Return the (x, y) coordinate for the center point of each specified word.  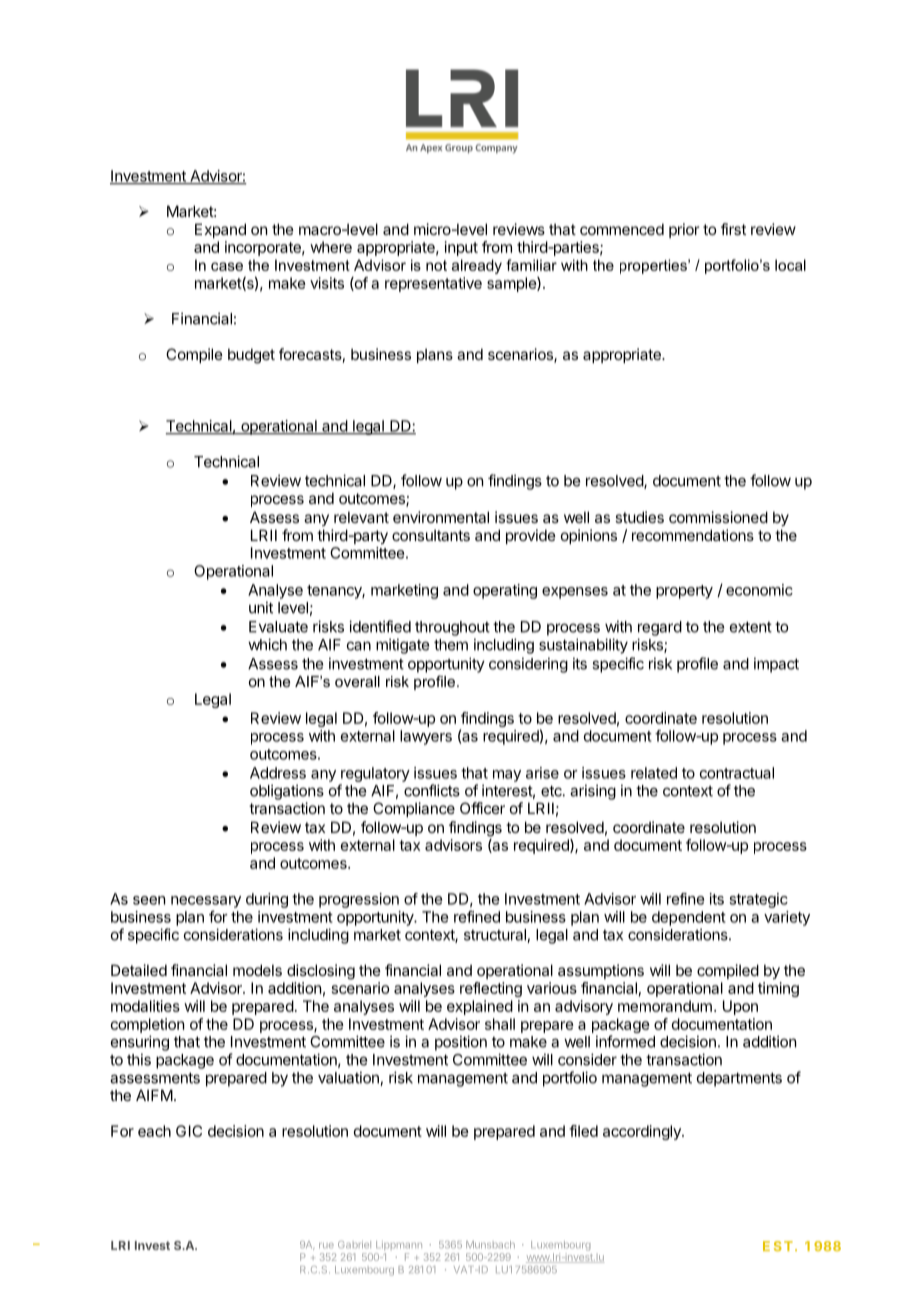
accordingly (643, 1132)
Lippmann (399, 1245)
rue (326, 1246)
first (733, 229)
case (227, 266)
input (461, 248)
